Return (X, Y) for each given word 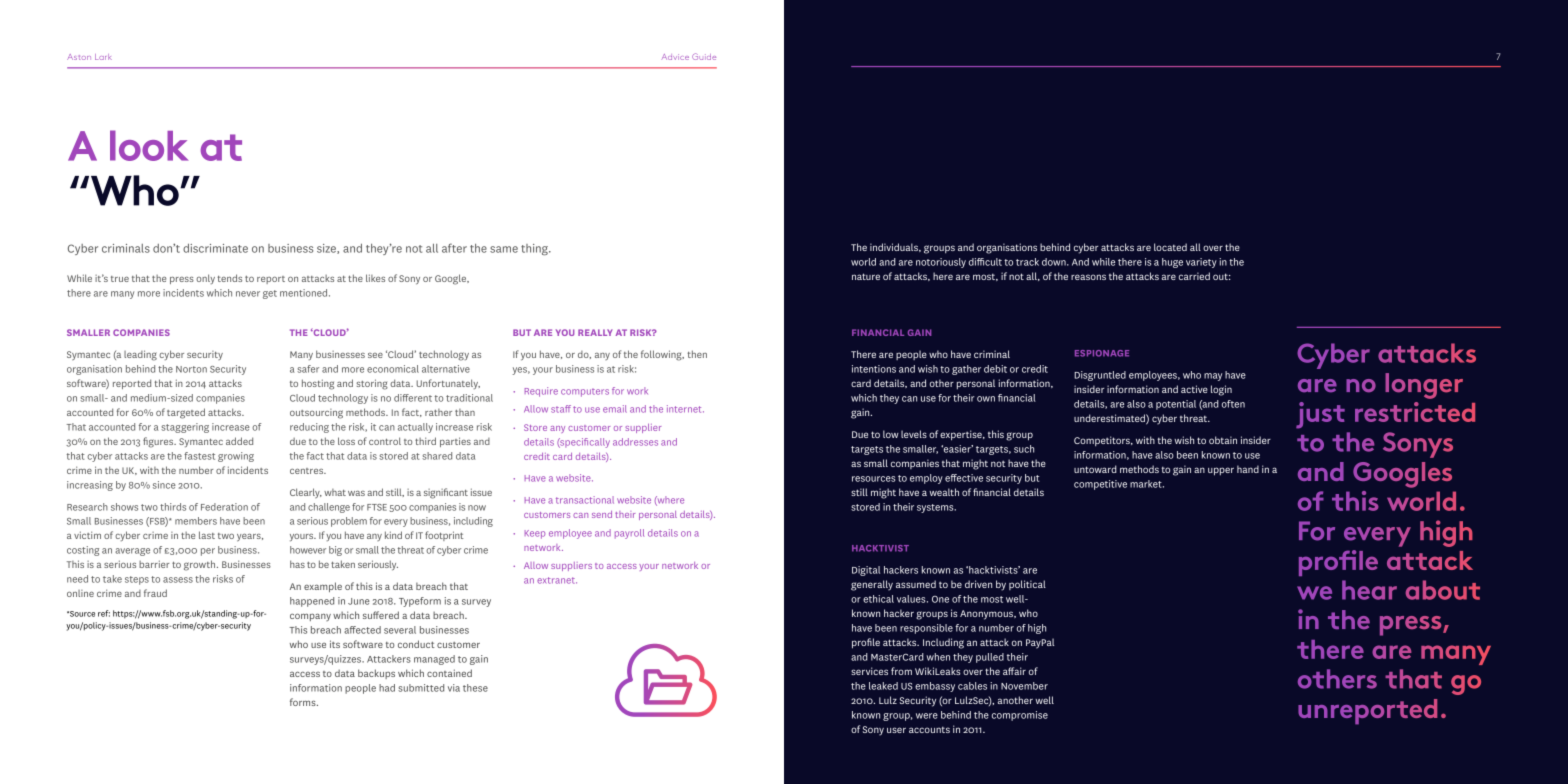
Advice (675, 57)
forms (304, 702)
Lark (103, 57)
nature (866, 276)
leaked (883, 686)
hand (1248, 469)
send (602, 514)
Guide (704, 56)
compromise (1020, 716)
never (248, 294)
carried (1194, 276)
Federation (224, 507)
